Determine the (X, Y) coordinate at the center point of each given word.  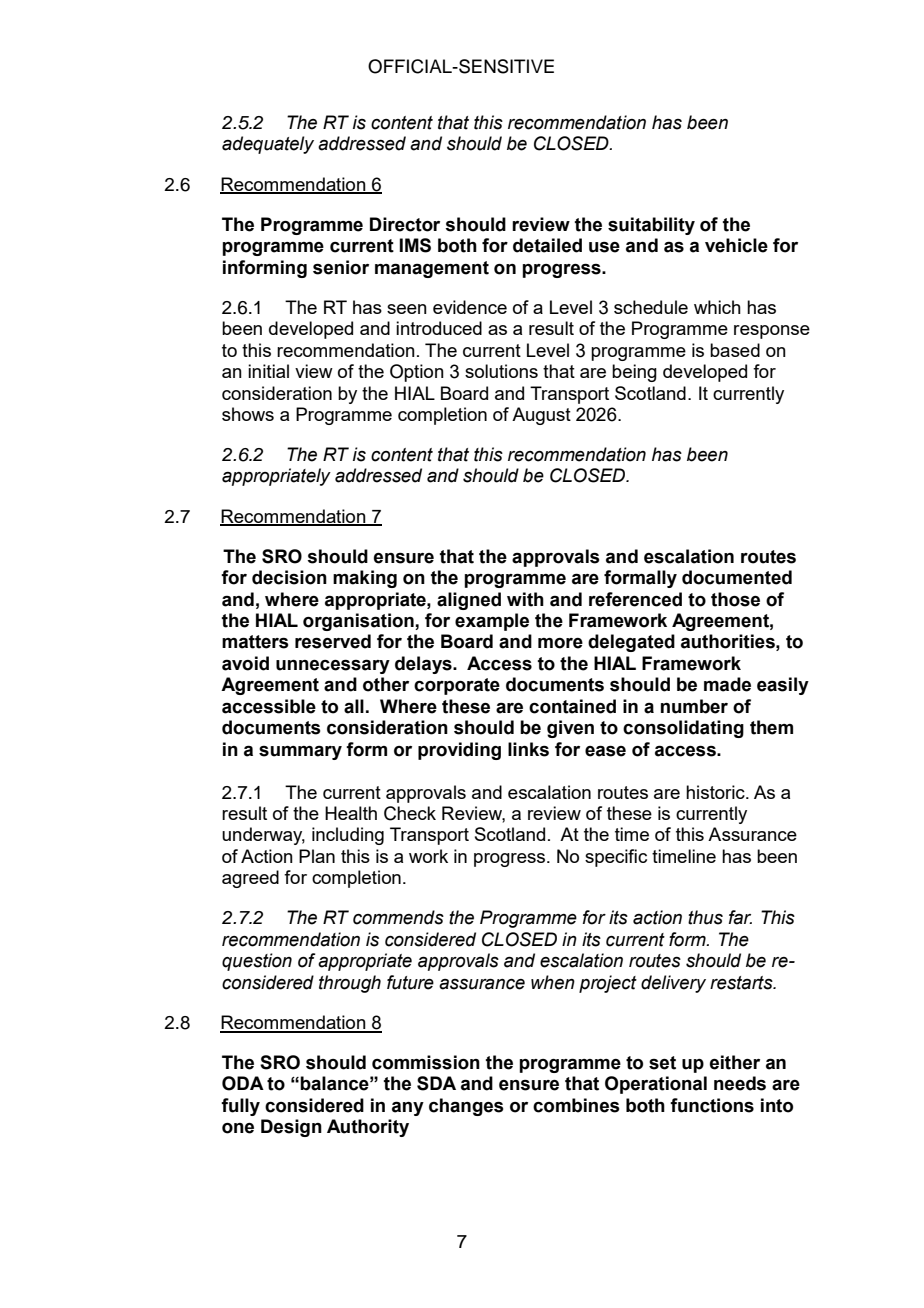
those (735, 599)
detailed (547, 245)
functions (712, 1105)
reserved (333, 641)
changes (466, 1107)
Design (291, 1128)
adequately (268, 145)
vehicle (736, 245)
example (492, 622)
